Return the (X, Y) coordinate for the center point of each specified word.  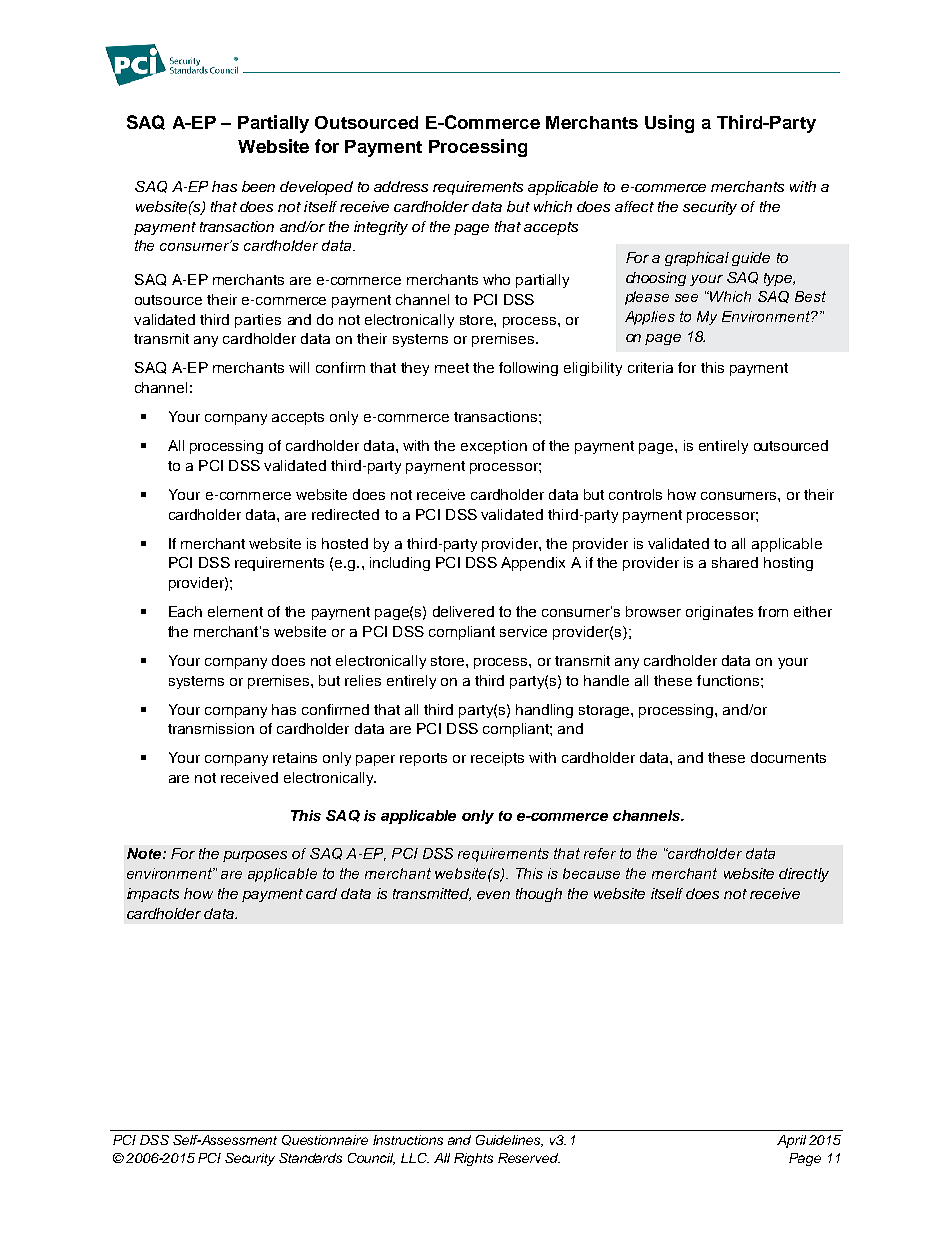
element (235, 611)
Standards (310, 1158)
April (791, 1141)
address (401, 186)
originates (719, 613)
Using (669, 124)
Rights (473, 1159)
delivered (463, 611)
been (258, 186)
